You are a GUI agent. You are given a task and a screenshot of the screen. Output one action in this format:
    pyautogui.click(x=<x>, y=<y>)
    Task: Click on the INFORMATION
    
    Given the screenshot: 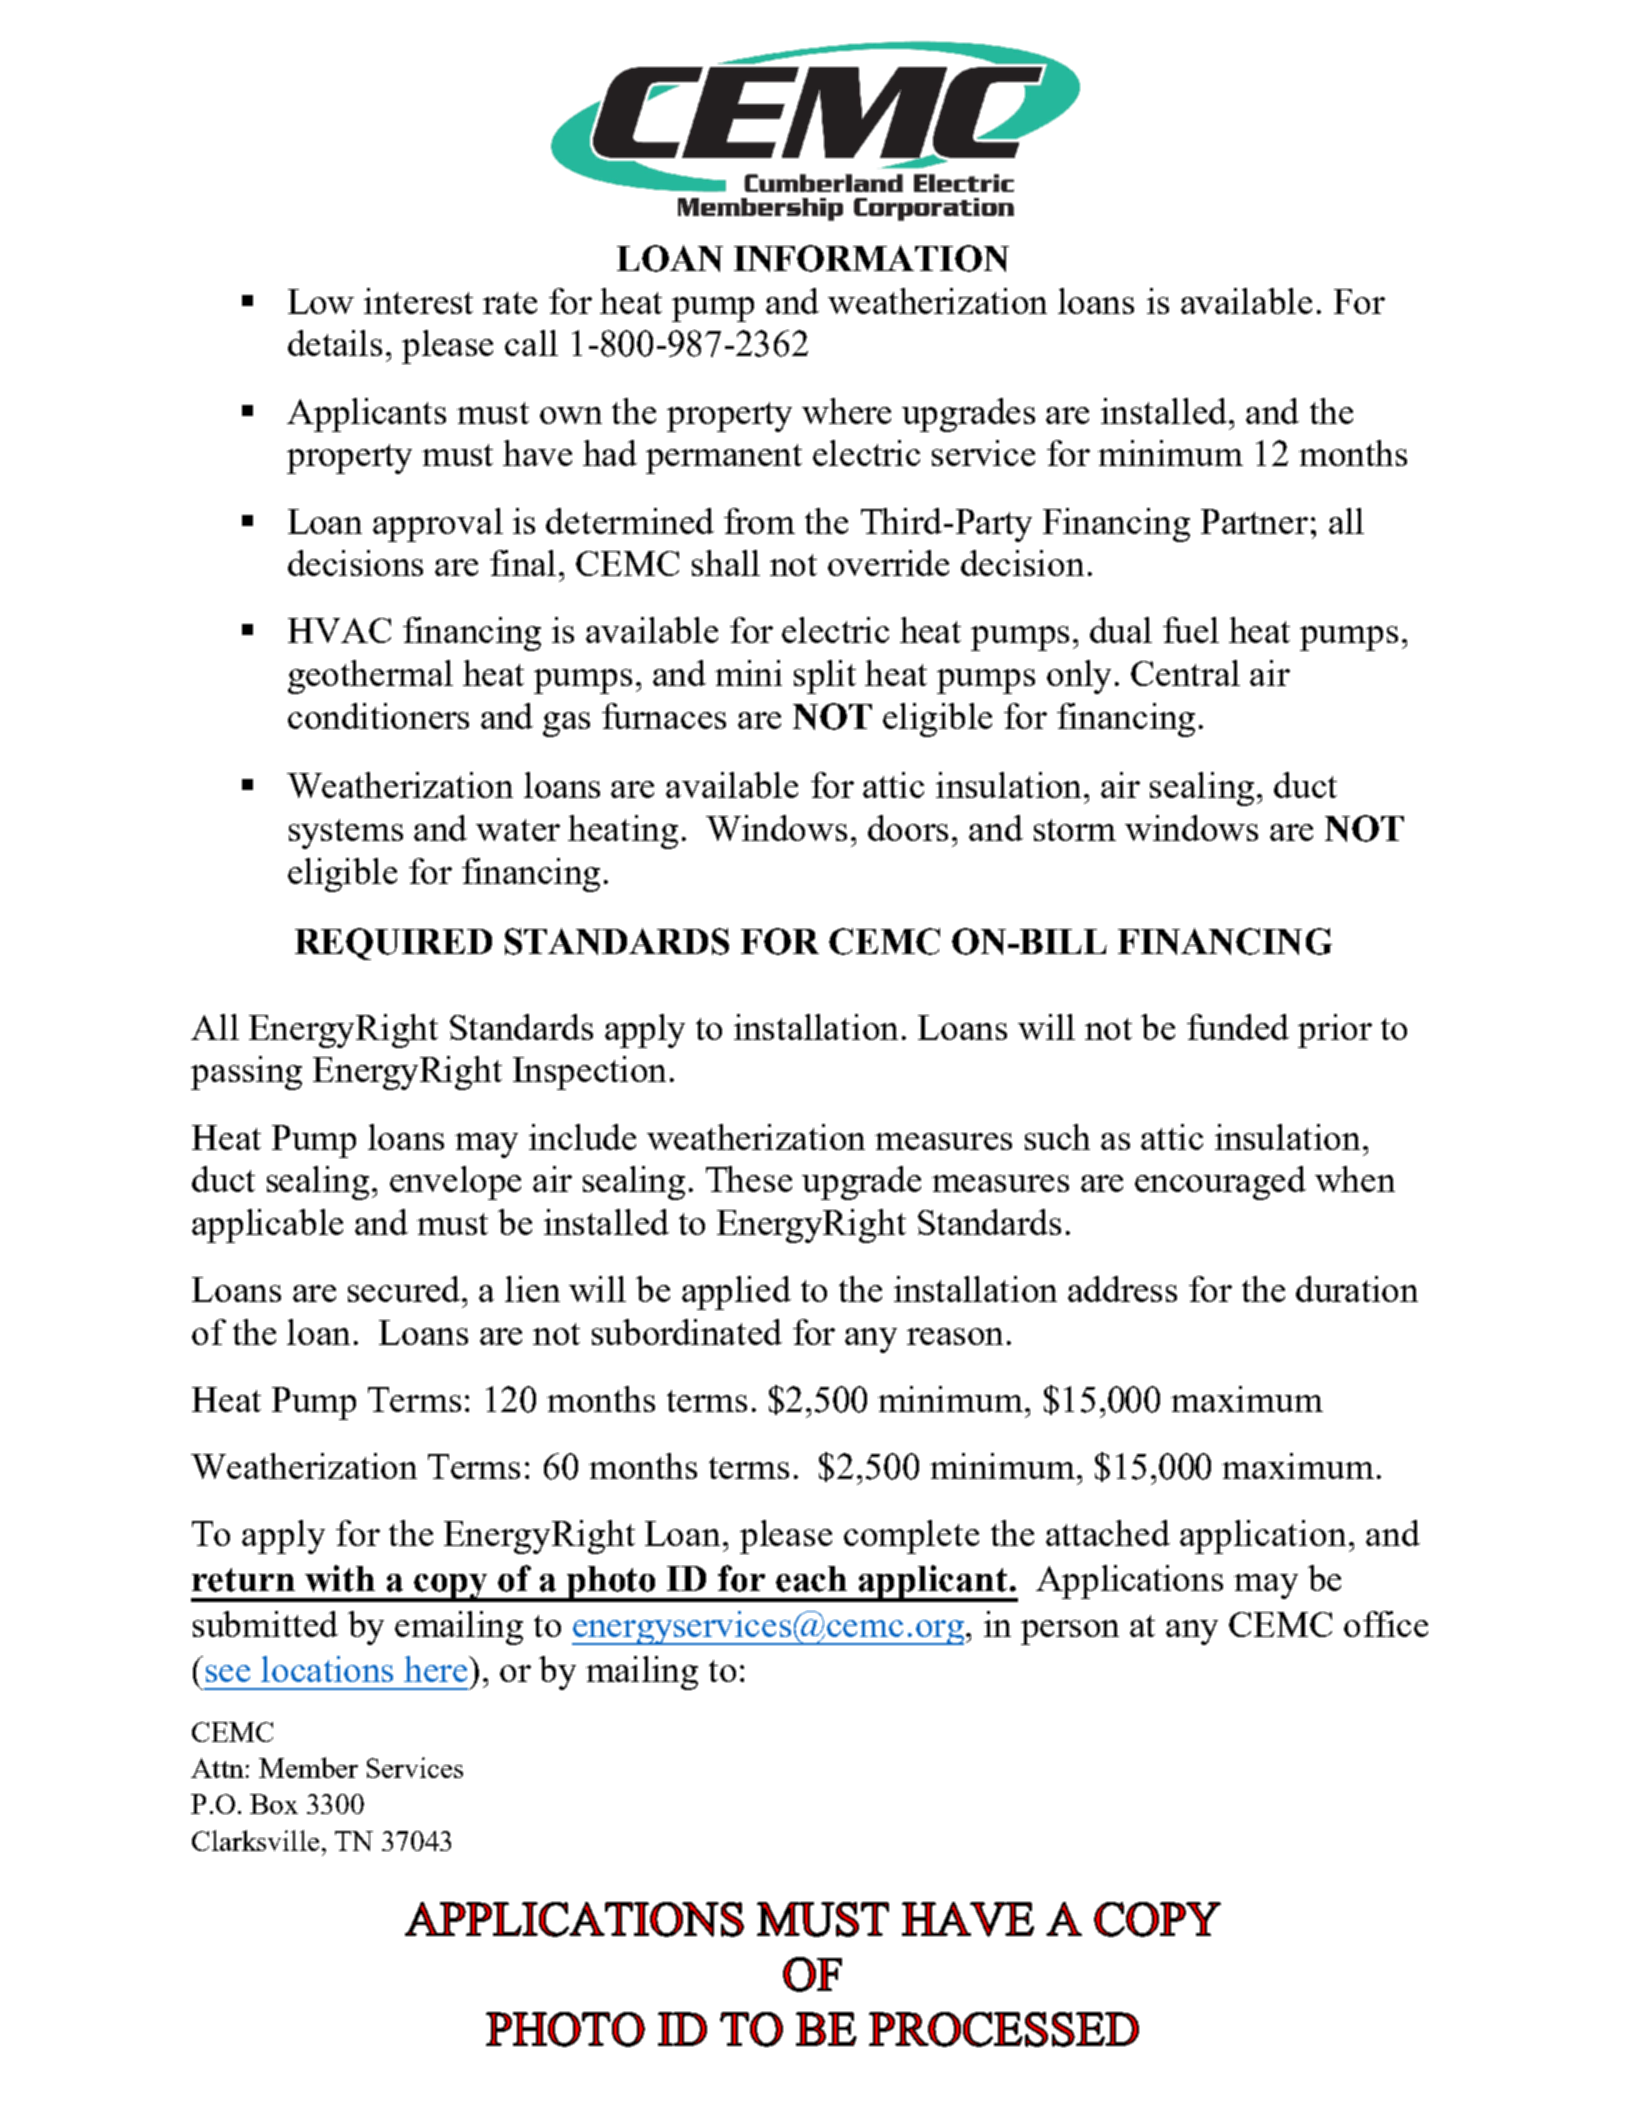 What is the action you would take?
    pyautogui.click(x=871, y=258)
